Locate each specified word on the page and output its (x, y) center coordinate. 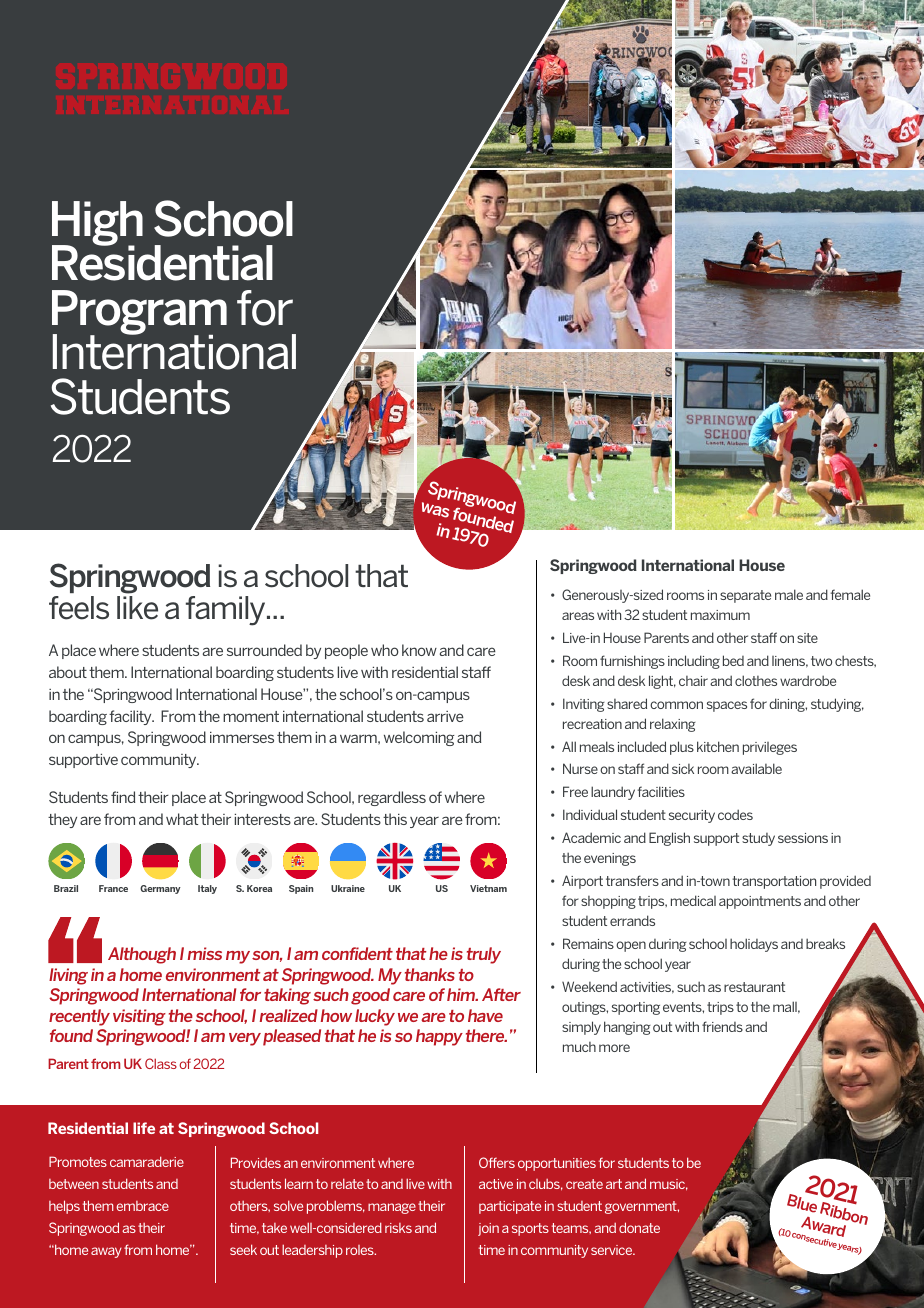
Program (139, 314)
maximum (720, 615)
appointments (760, 902)
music (669, 1184)
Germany (160, 889)
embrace (142, 1206)
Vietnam (488, 888)
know (419, 650)
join (488, 1229)
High (97, 225)
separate (745, 596)
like (137, 608)
